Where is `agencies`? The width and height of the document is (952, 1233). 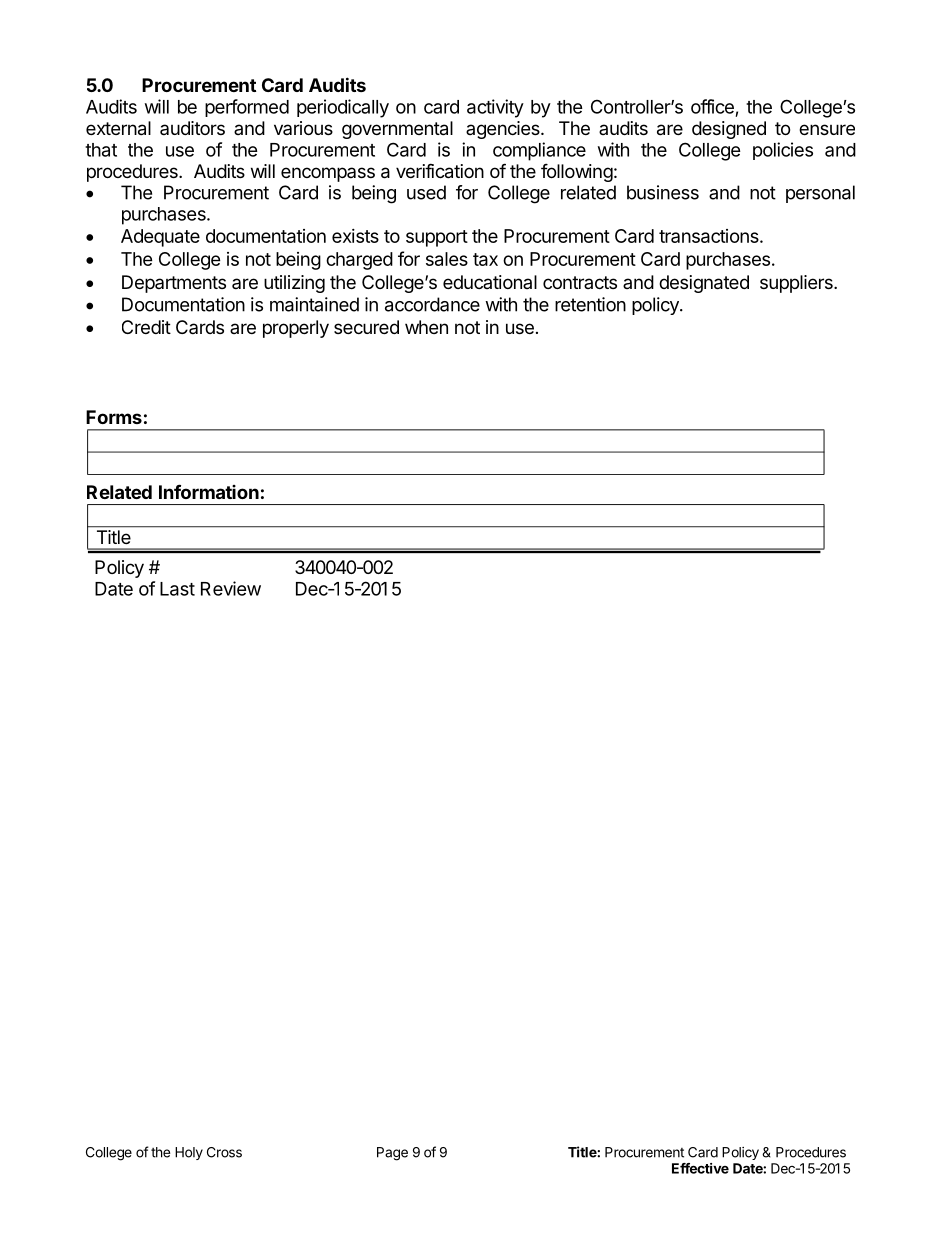 agencies is located at coordinates (504, 130).
